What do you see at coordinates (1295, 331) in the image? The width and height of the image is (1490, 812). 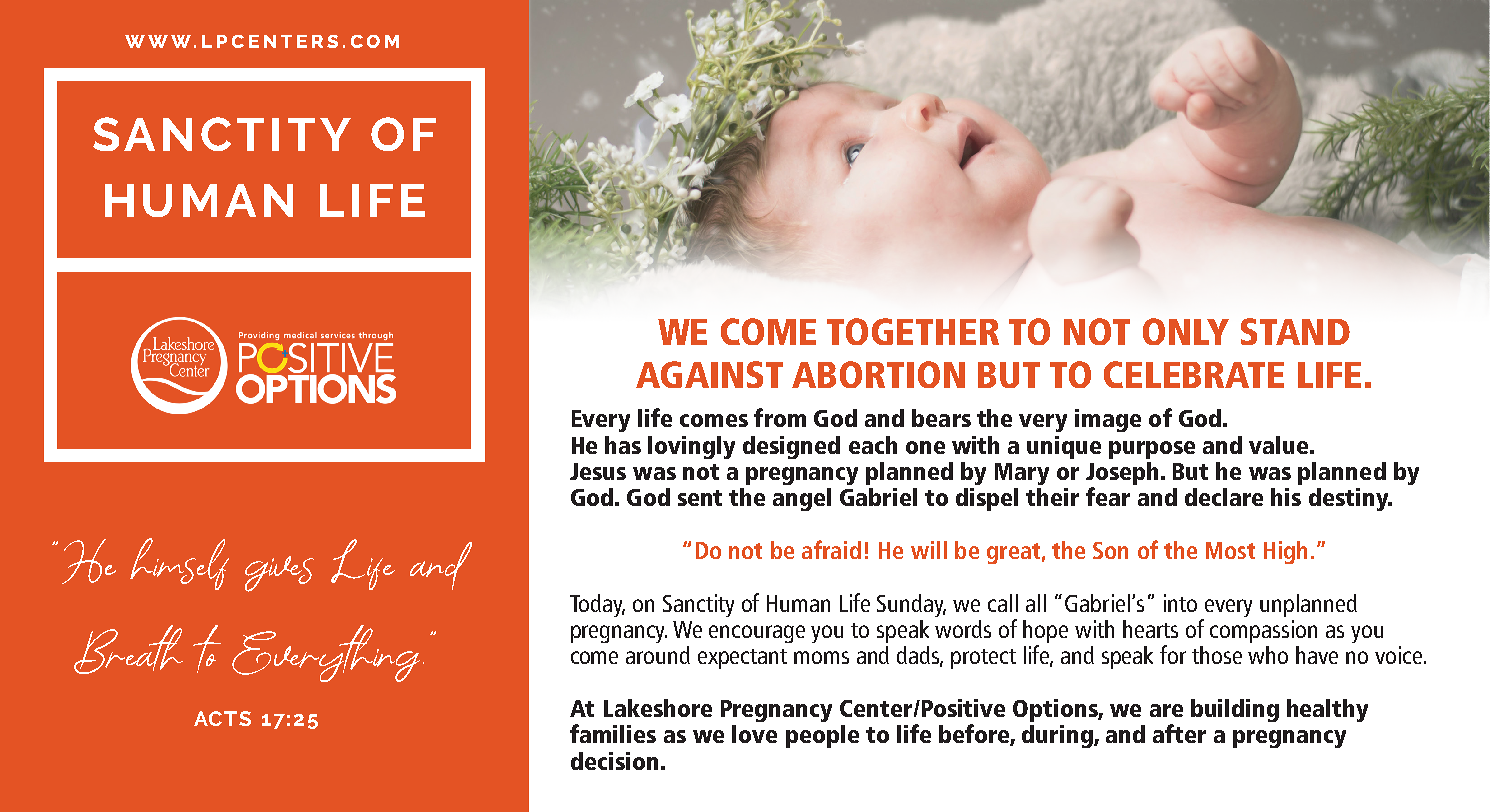 I see `STAND` at bounding box center [1295, 331].
